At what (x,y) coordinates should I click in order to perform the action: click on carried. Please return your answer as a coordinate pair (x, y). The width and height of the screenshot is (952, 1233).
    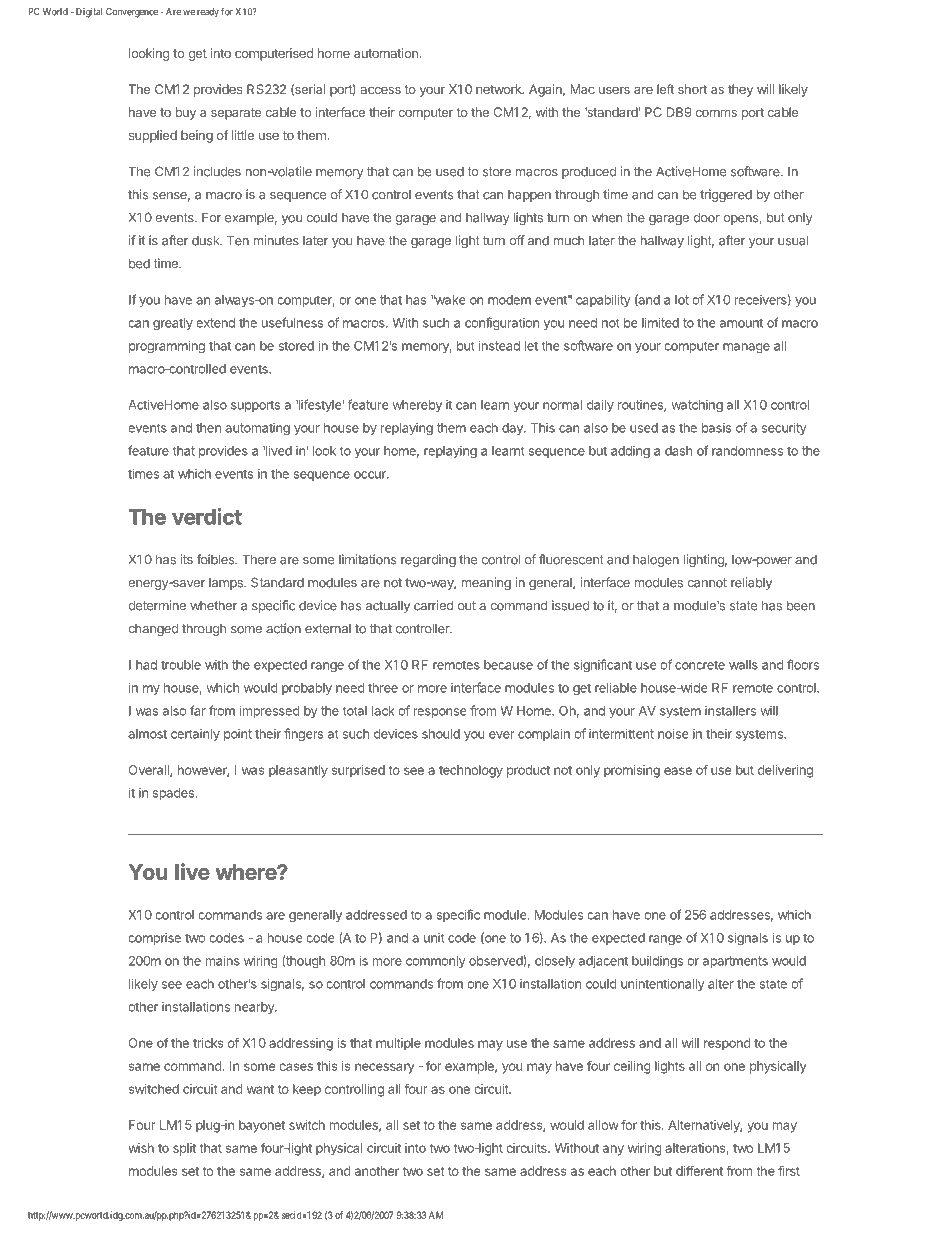
    Looking at the image, I should click on (434, 605).
